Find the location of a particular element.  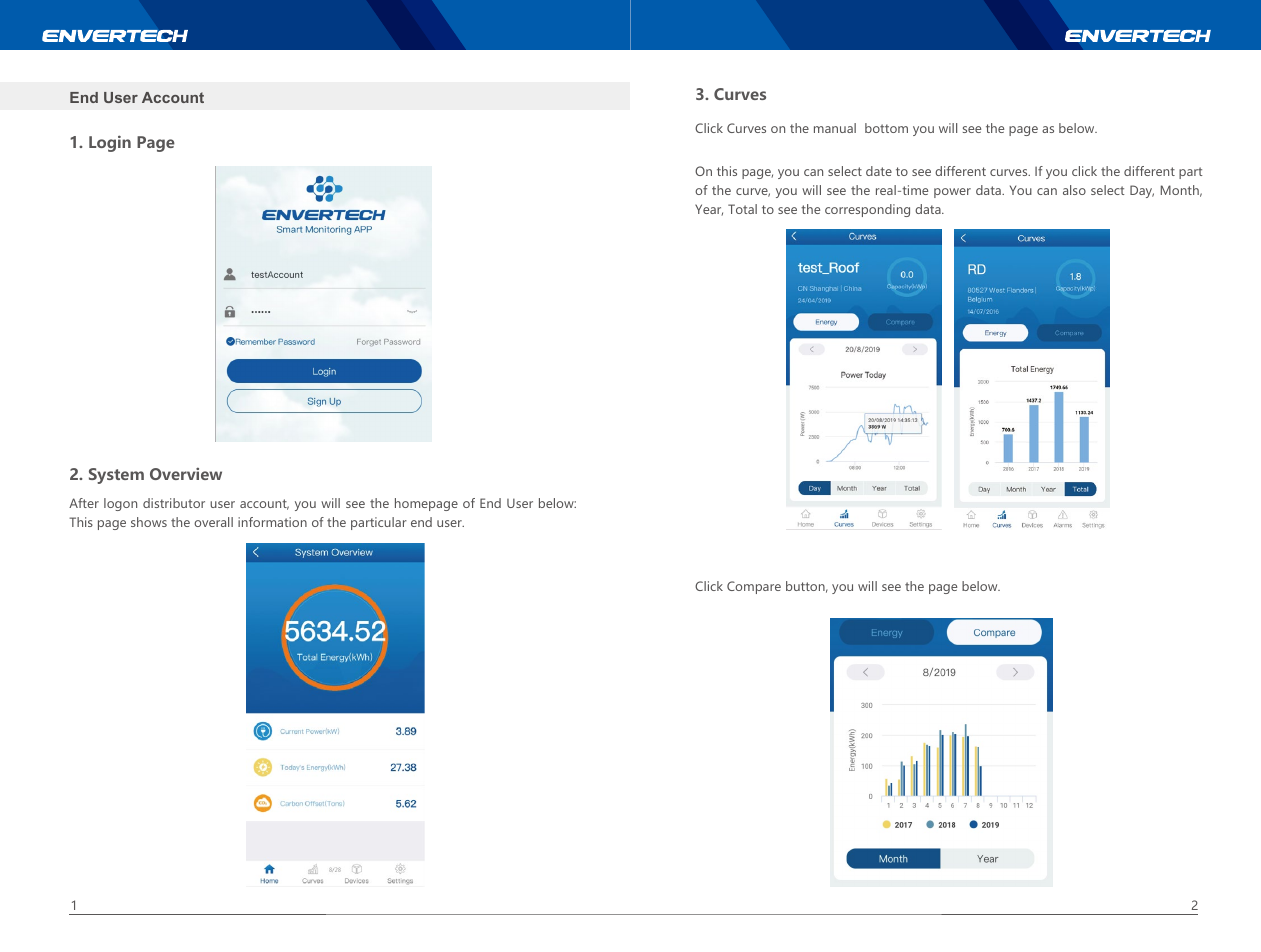

Login is located at coordinates (110, 143).
